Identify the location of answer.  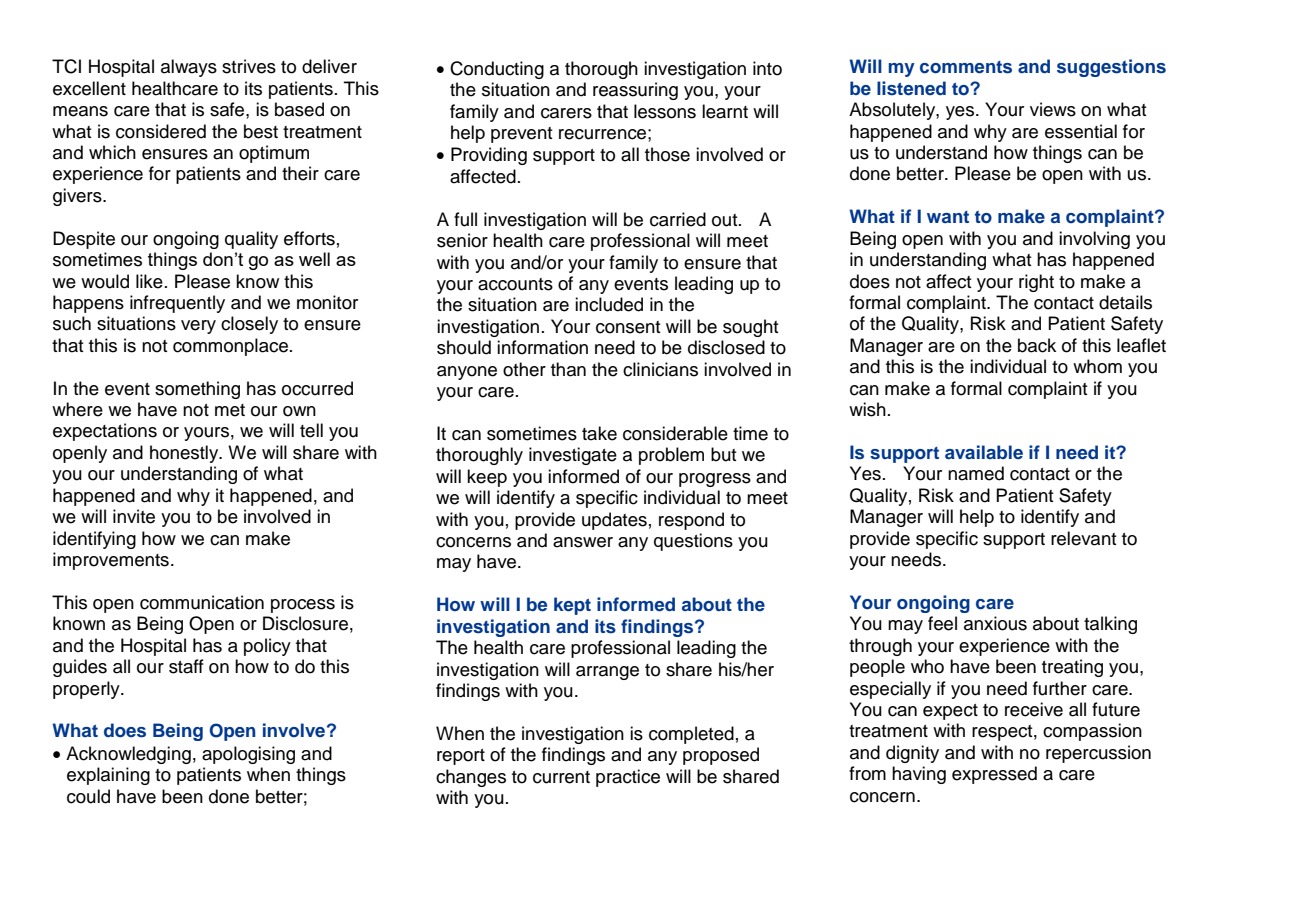
(583, 542).
